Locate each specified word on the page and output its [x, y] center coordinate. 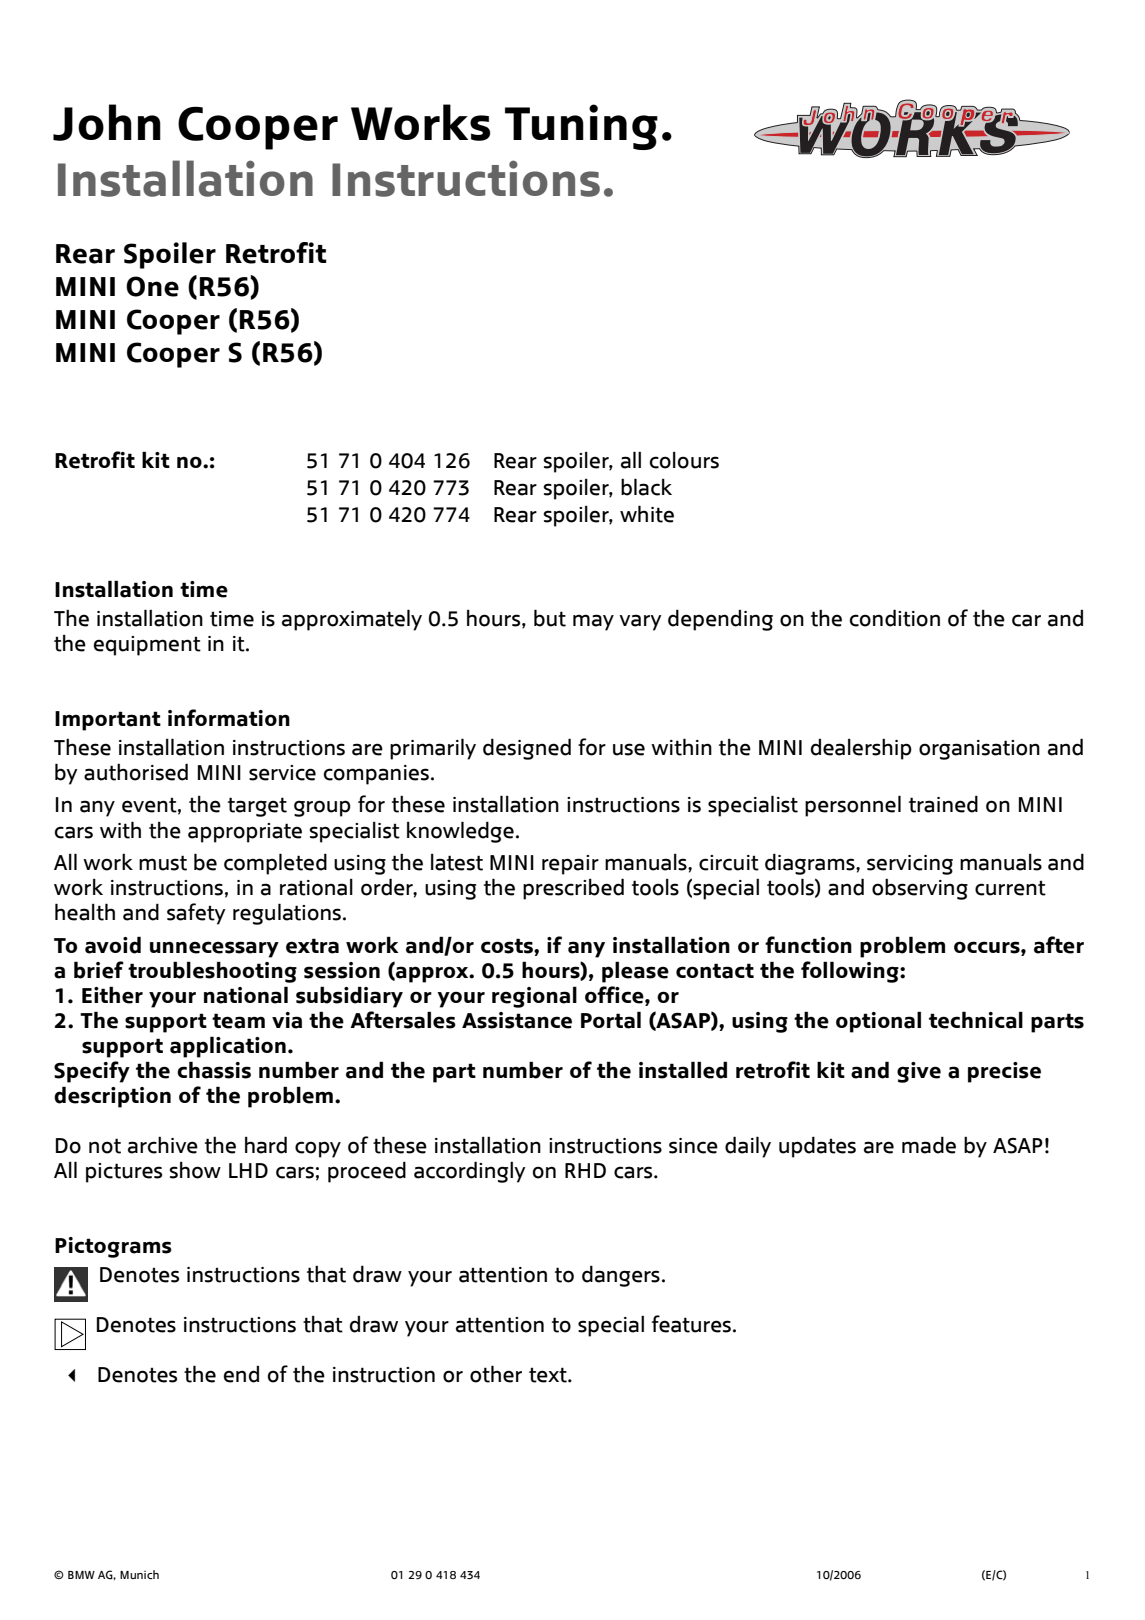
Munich [139, 1574]
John [107, 122]
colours [684, 460]
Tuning [581, 127]
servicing [910, 865]
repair [570, 865]
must [163, 863]
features [691, 1324]
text [549, 1375]
